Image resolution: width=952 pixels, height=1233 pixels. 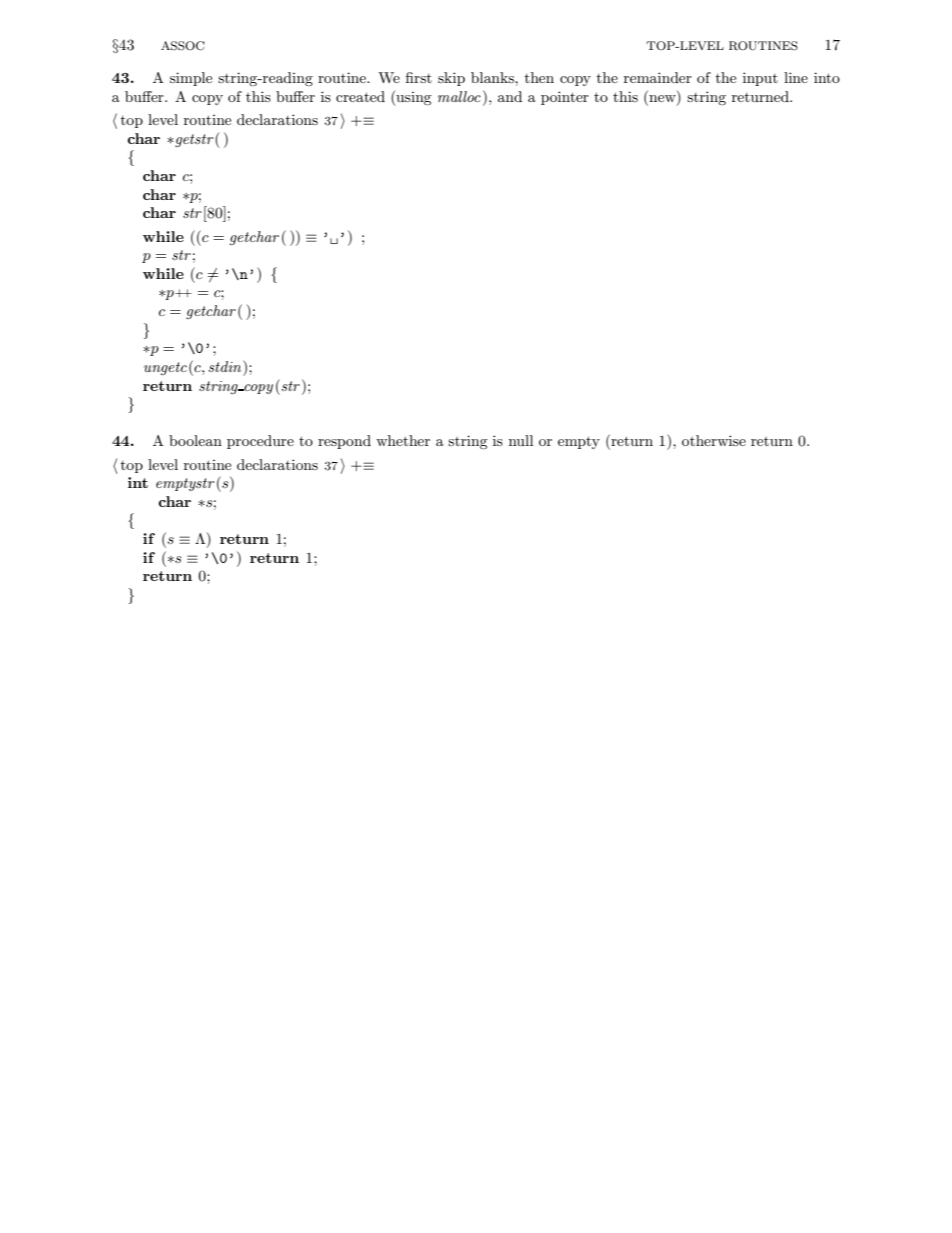 What do you see at coordinates (760, 79) in the page?
I see `input` at bounding box center [760, 79].
